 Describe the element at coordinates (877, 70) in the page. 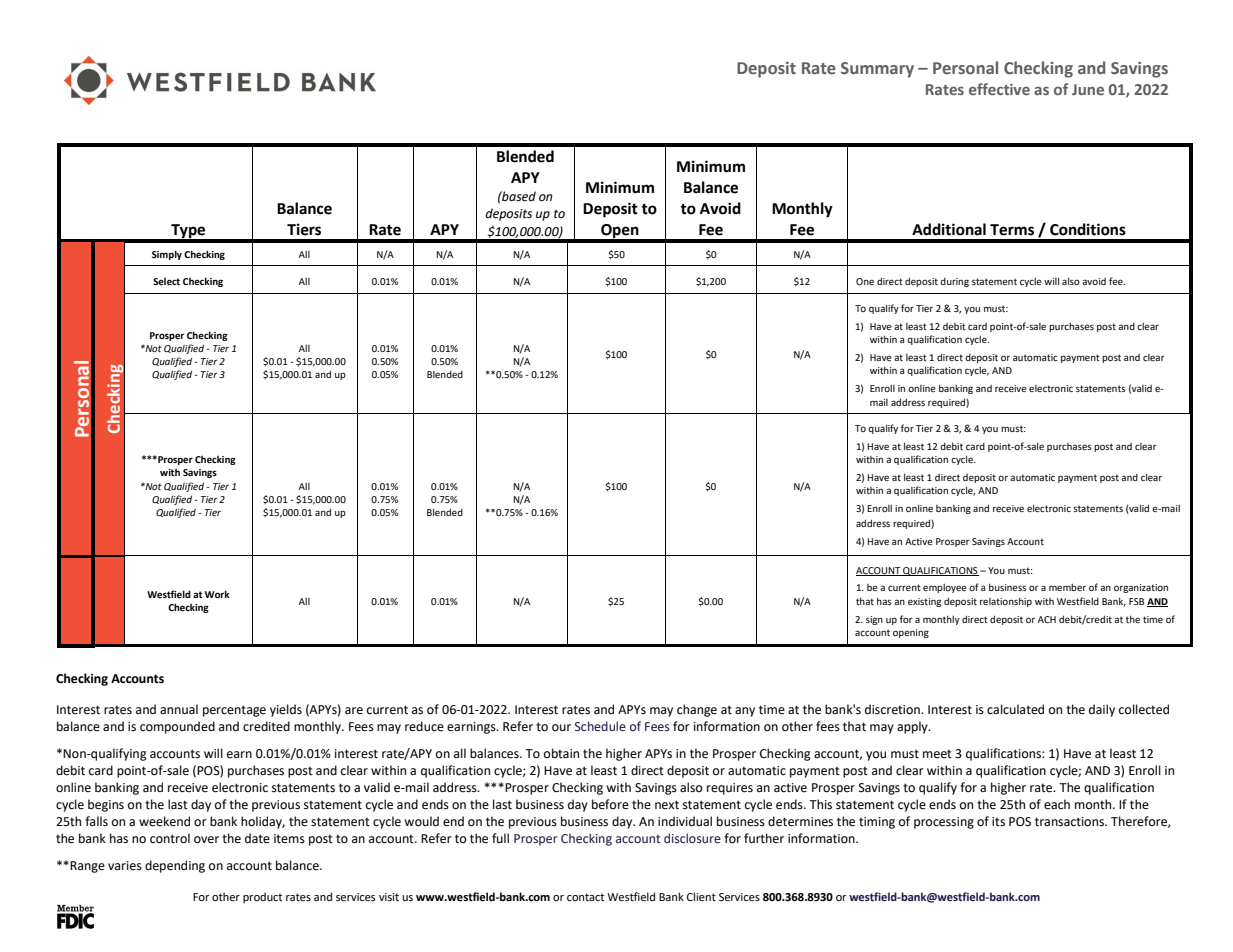

I see `Summary` at that location.
